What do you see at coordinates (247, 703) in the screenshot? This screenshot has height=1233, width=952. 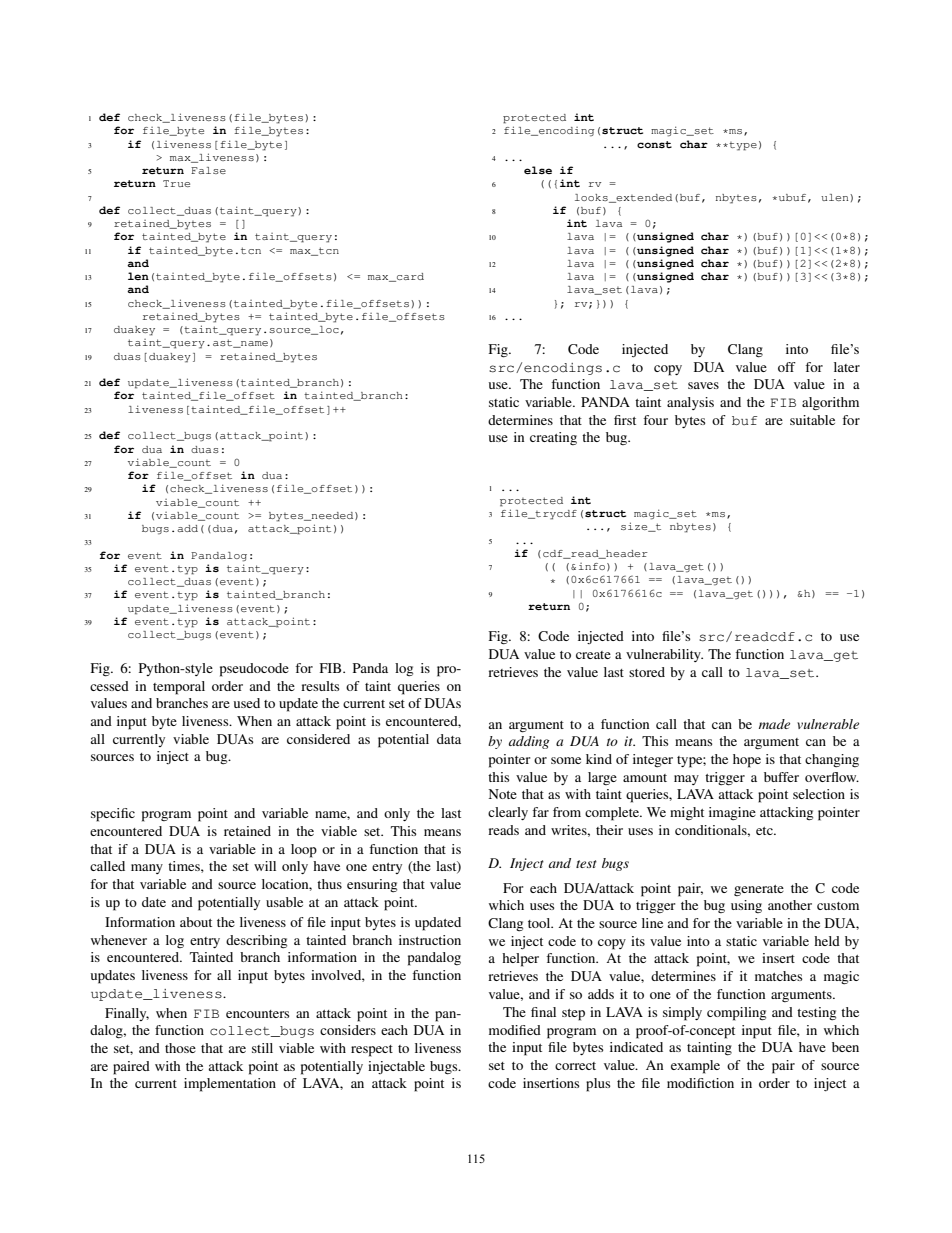 I see `used` at bounding box center [247, 703].
